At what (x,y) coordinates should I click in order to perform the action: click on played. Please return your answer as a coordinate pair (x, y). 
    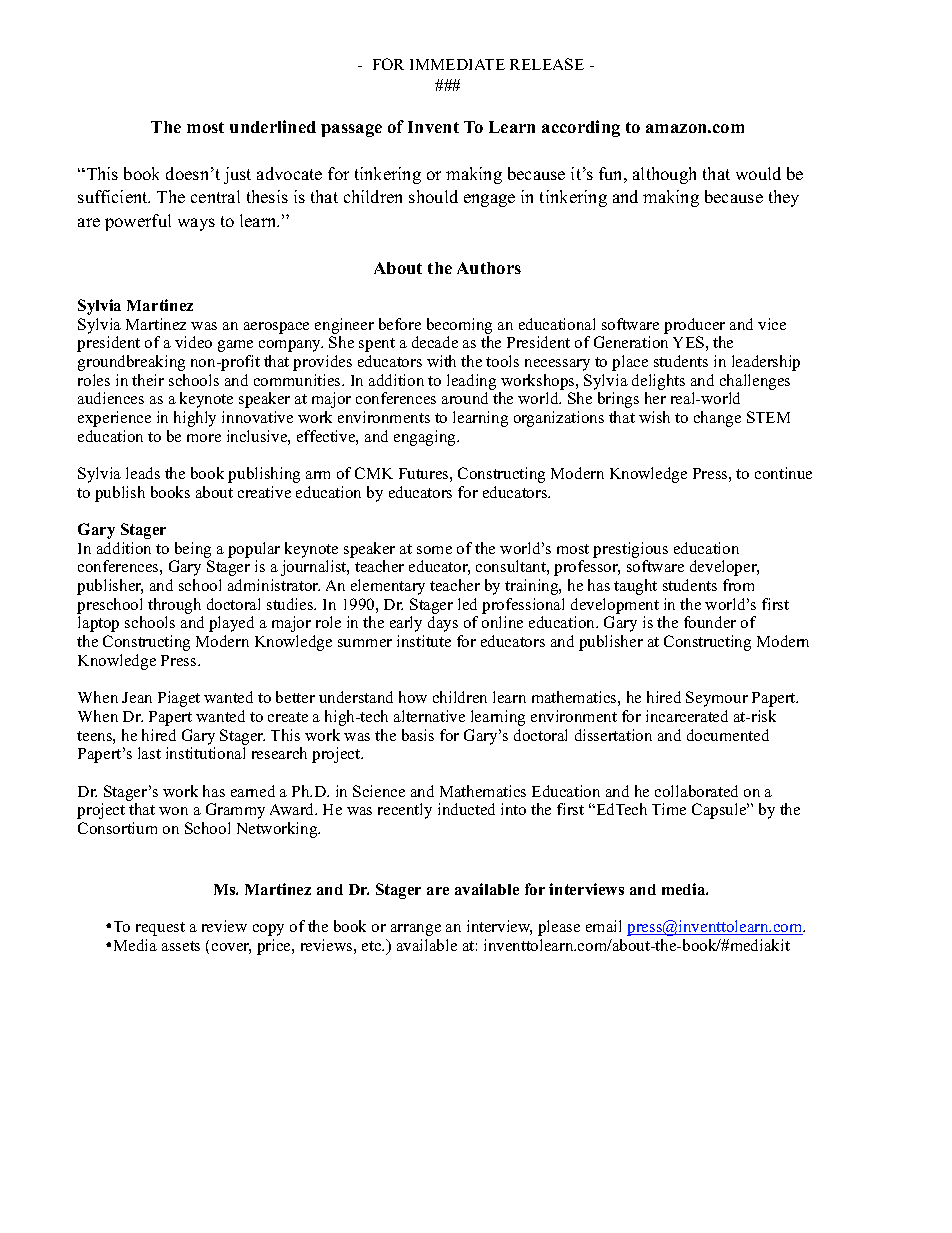
    Looking at the image, I should click on (231, 624).
